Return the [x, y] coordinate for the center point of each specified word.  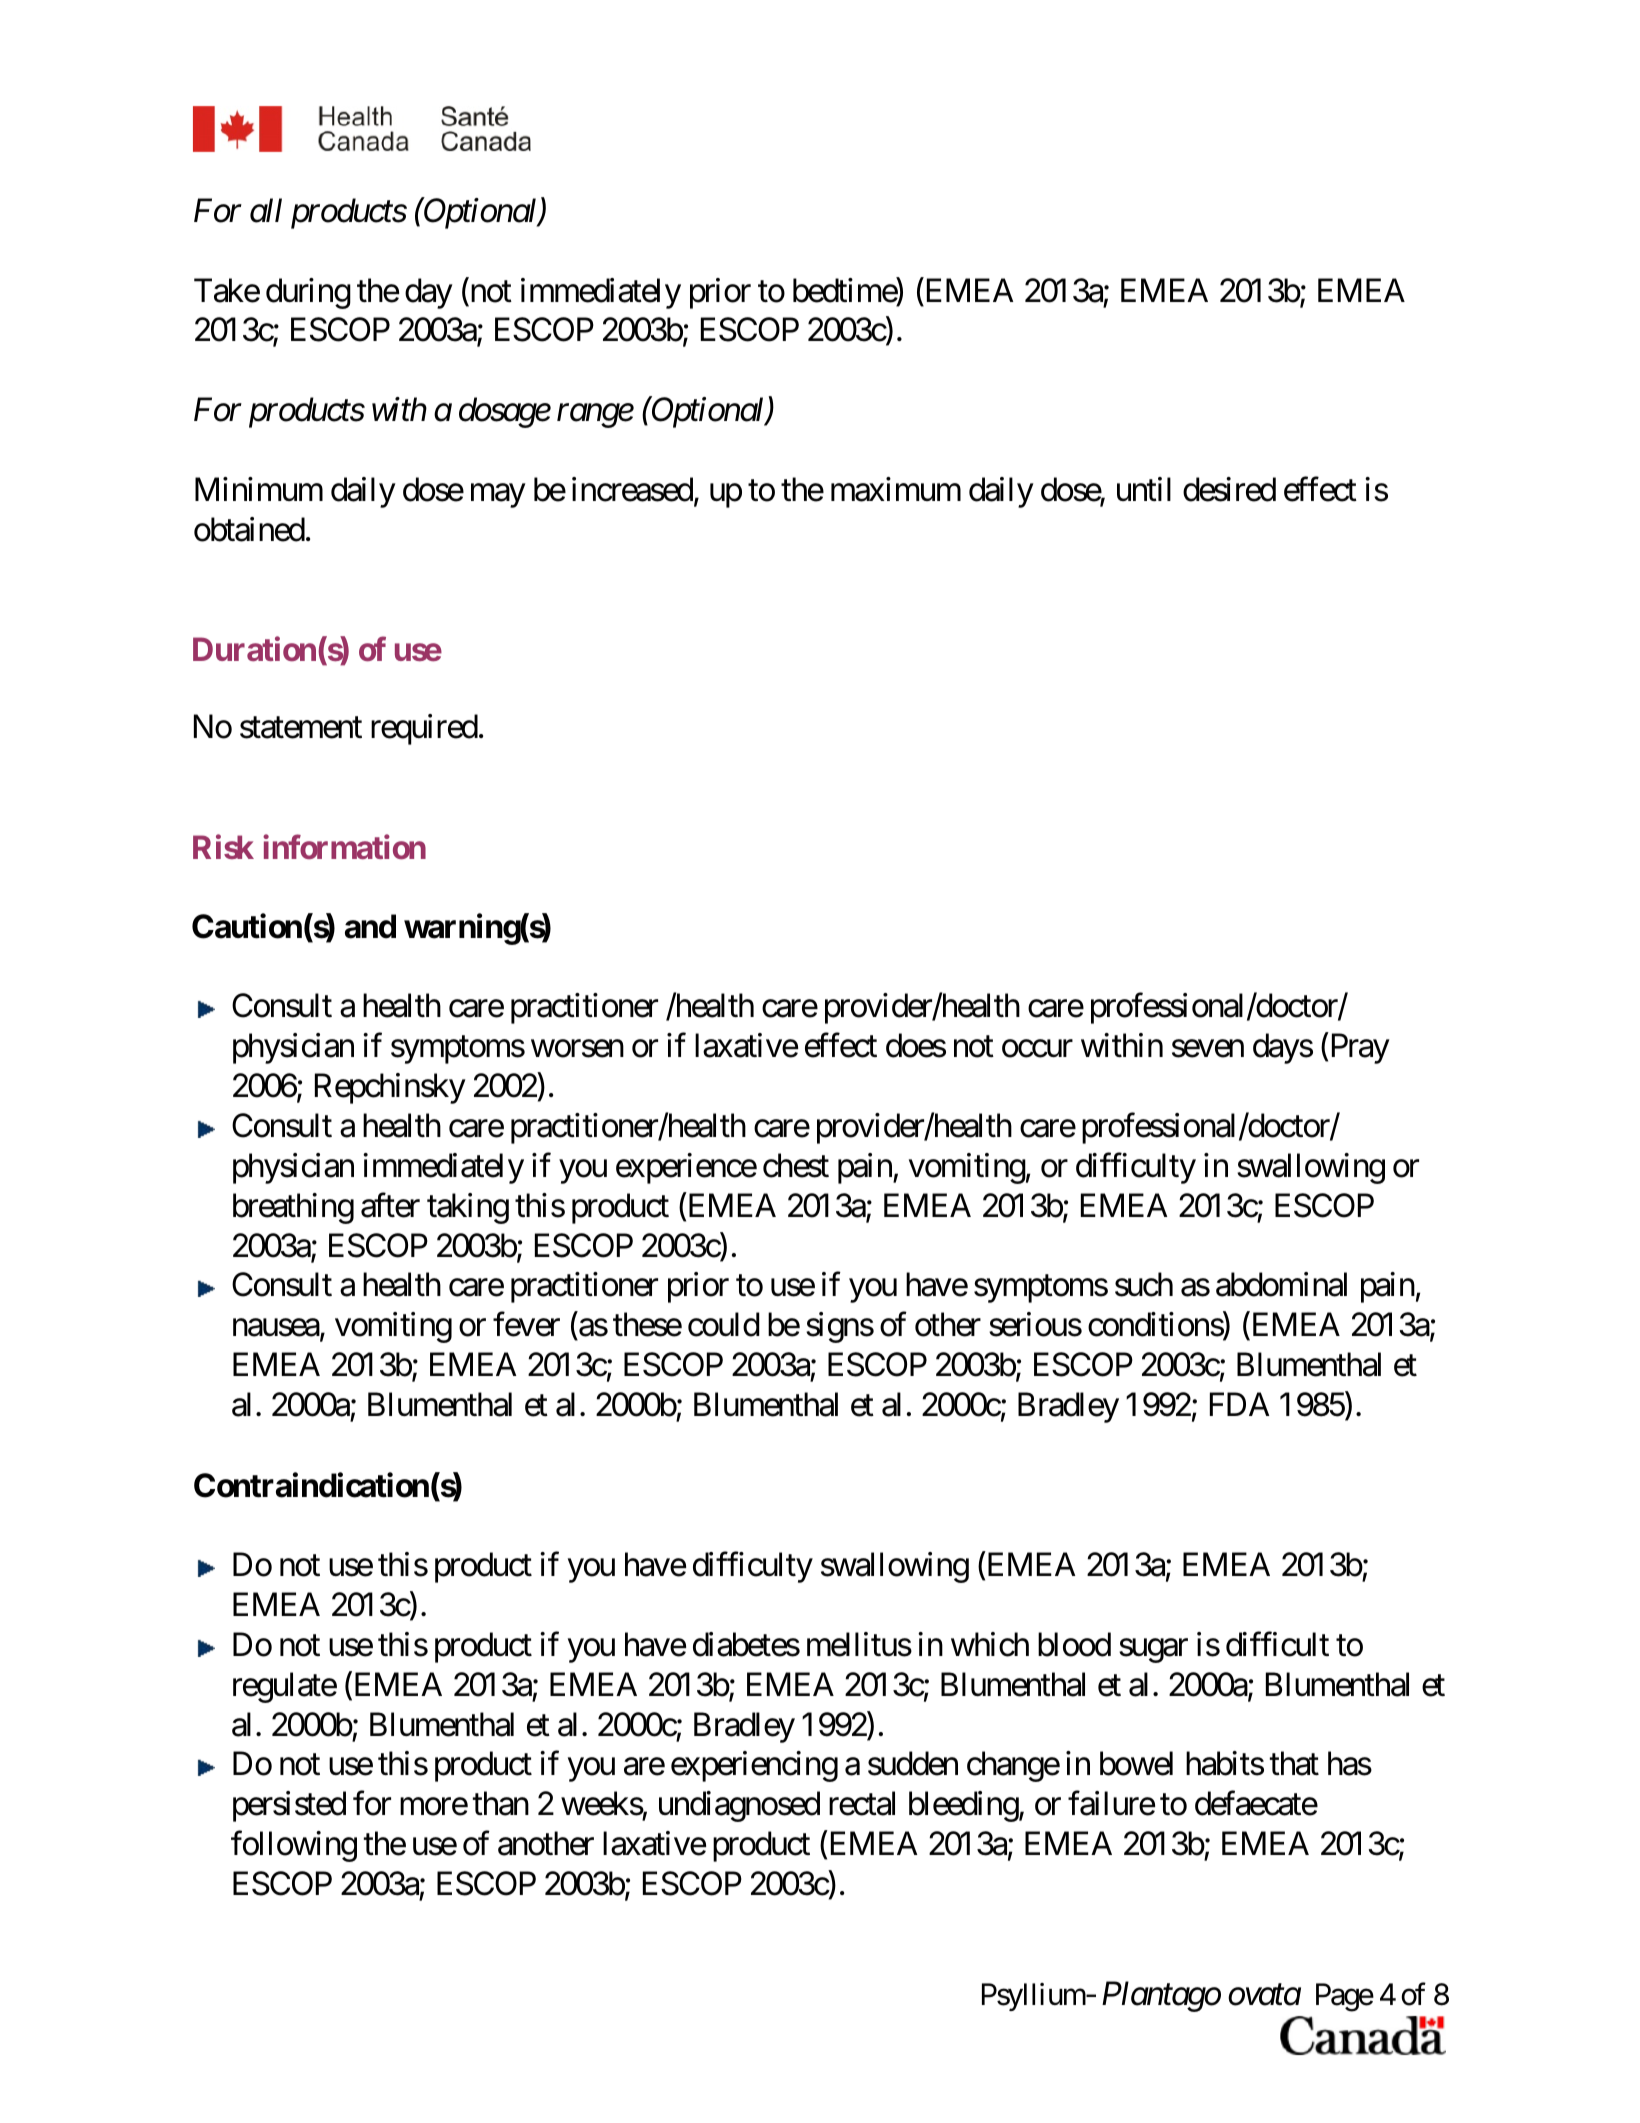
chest [796, 1165]
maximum [896, 489]
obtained [249, 529]
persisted [289, 1806]
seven [1208, 1049]
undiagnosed [739, 1806]
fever [526, 1324]
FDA [1239, 1404]
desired [1229, 489]
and [370, 926]
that [1294, 1763]
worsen [577, 1049]
